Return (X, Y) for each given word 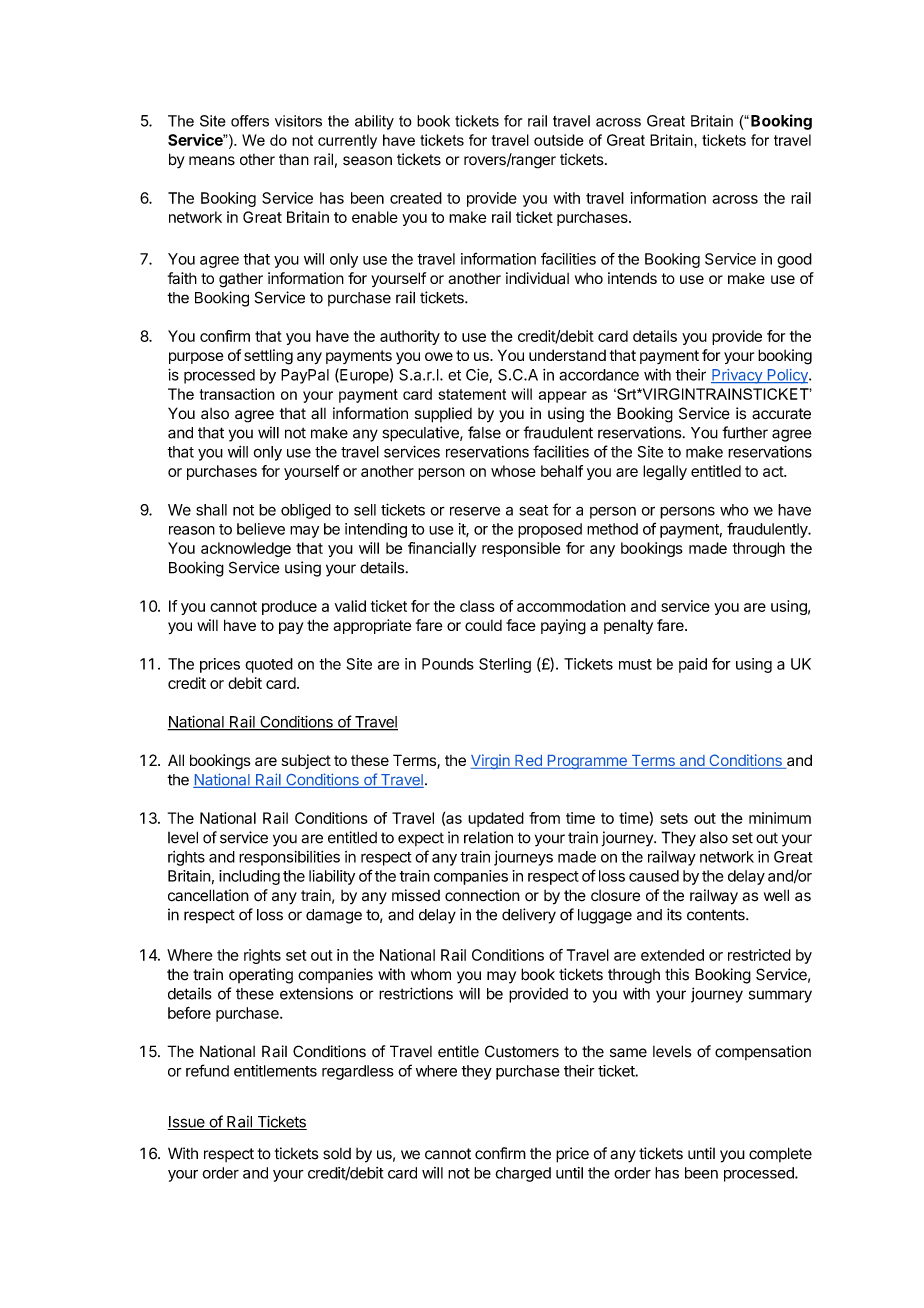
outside (559, 140)
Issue (187, 1123)
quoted (269, 665)
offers (250, 121)
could (483, 625)
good (794, 260)
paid (693, 665)
